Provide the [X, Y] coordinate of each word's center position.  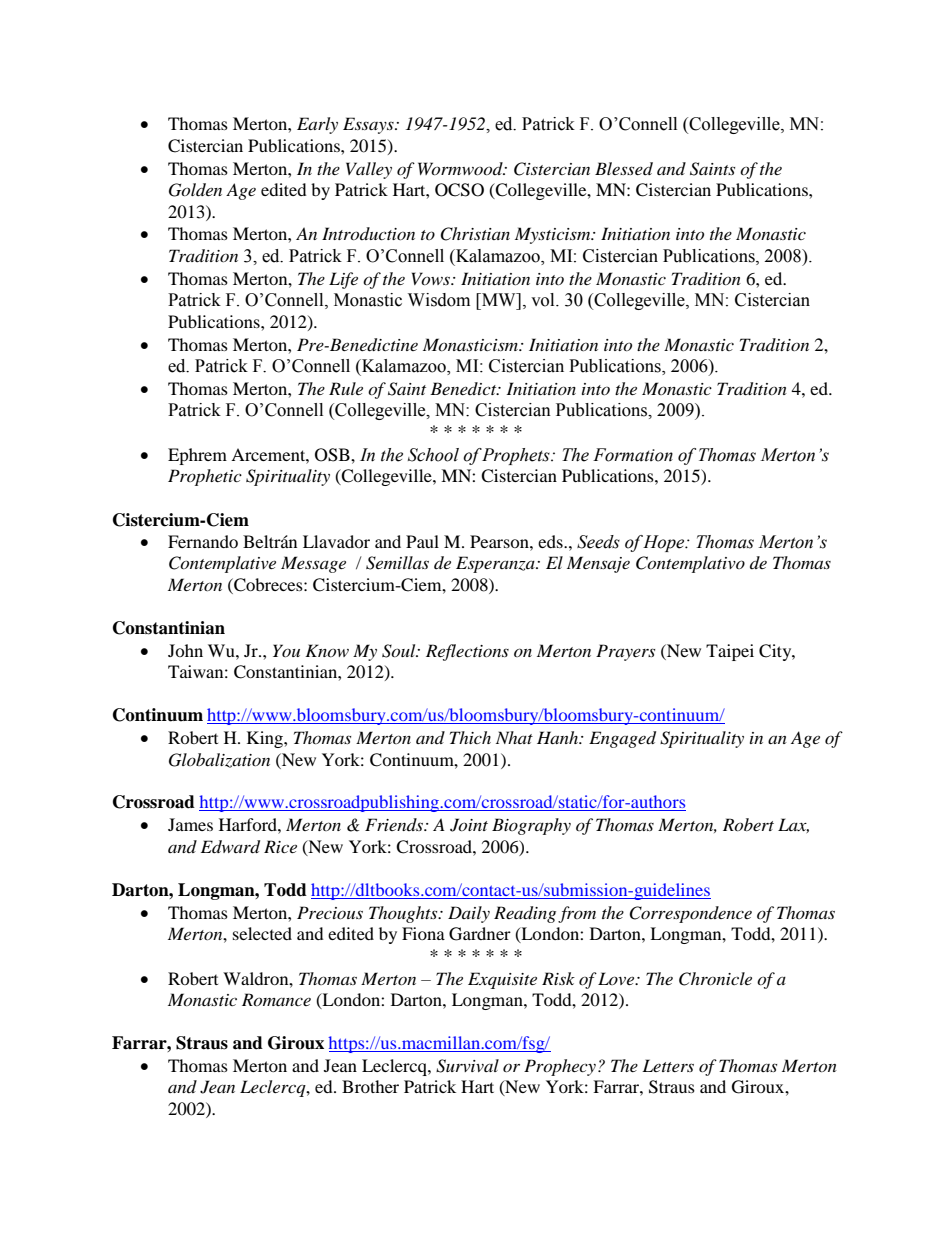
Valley [369, 170]
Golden [195, 190]
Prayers [625, 652]
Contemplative [222, 564]
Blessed [624, 168]
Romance [276, 999]
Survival [467, 1066]
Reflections [467, 652]
